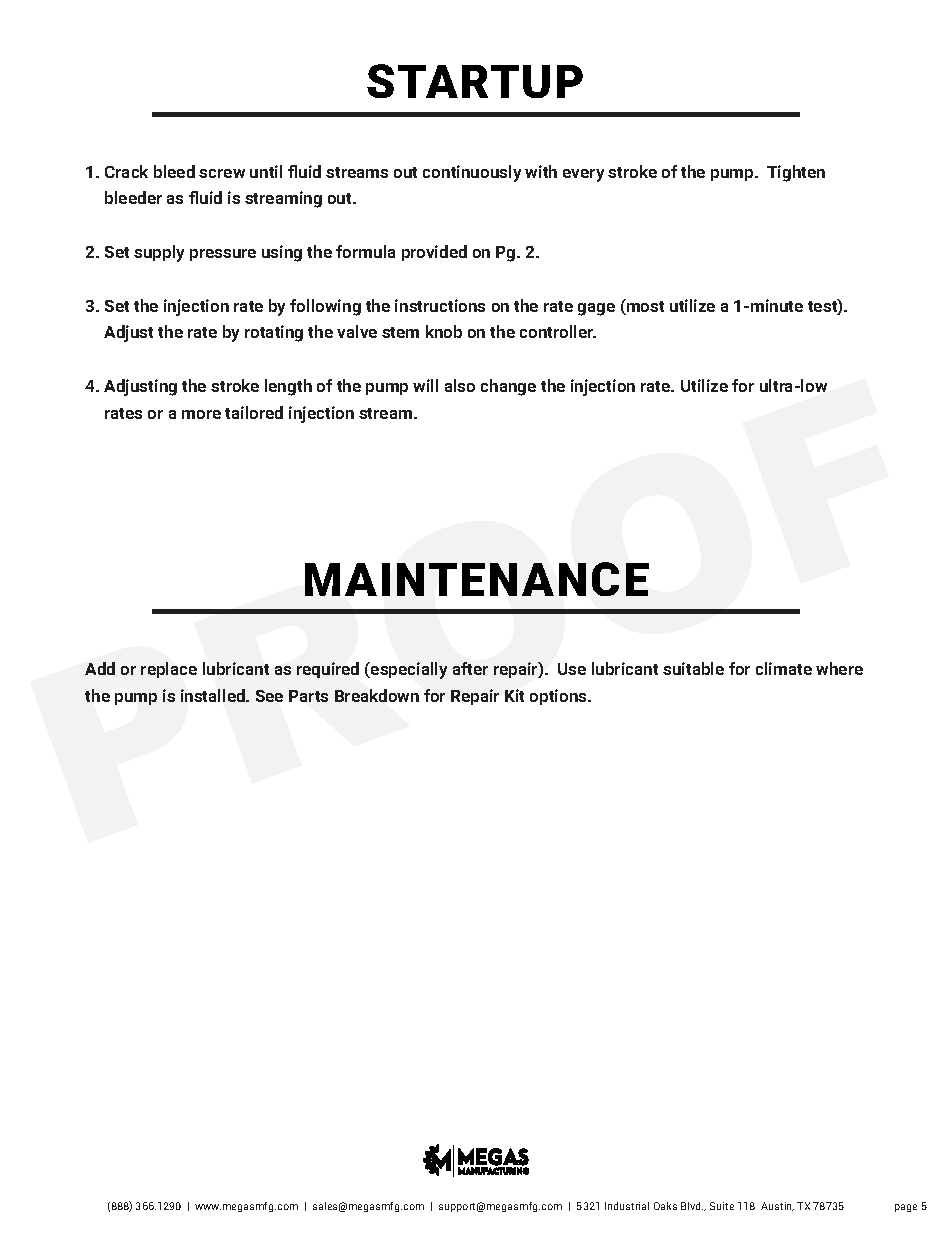 The image size is (952, 1233). Describe the element at coordinates (665, 1206) in the image. I see `Oaks` at that location.
